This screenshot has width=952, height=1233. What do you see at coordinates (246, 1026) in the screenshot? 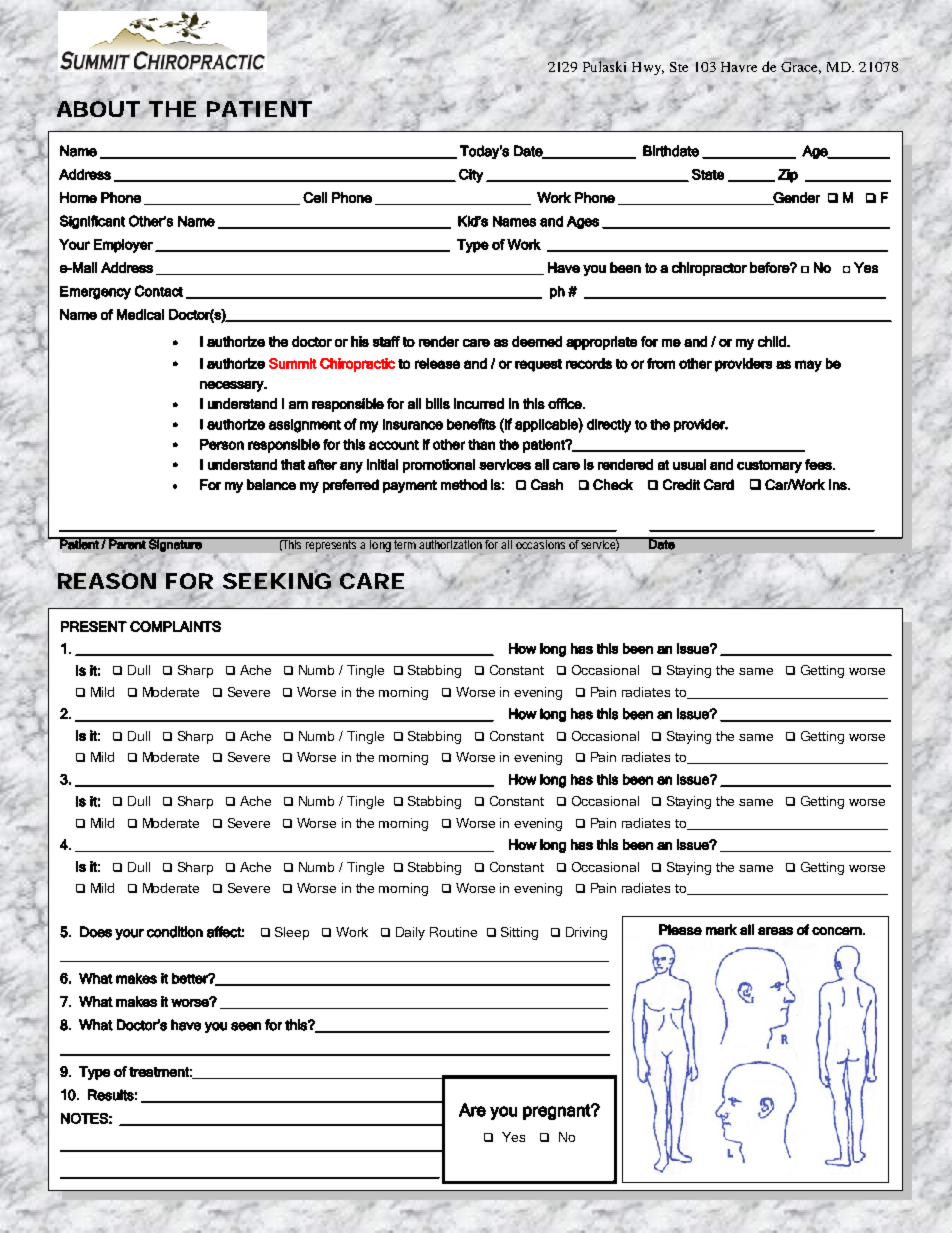
I see `seen` at bounding box center [246, 1026].
